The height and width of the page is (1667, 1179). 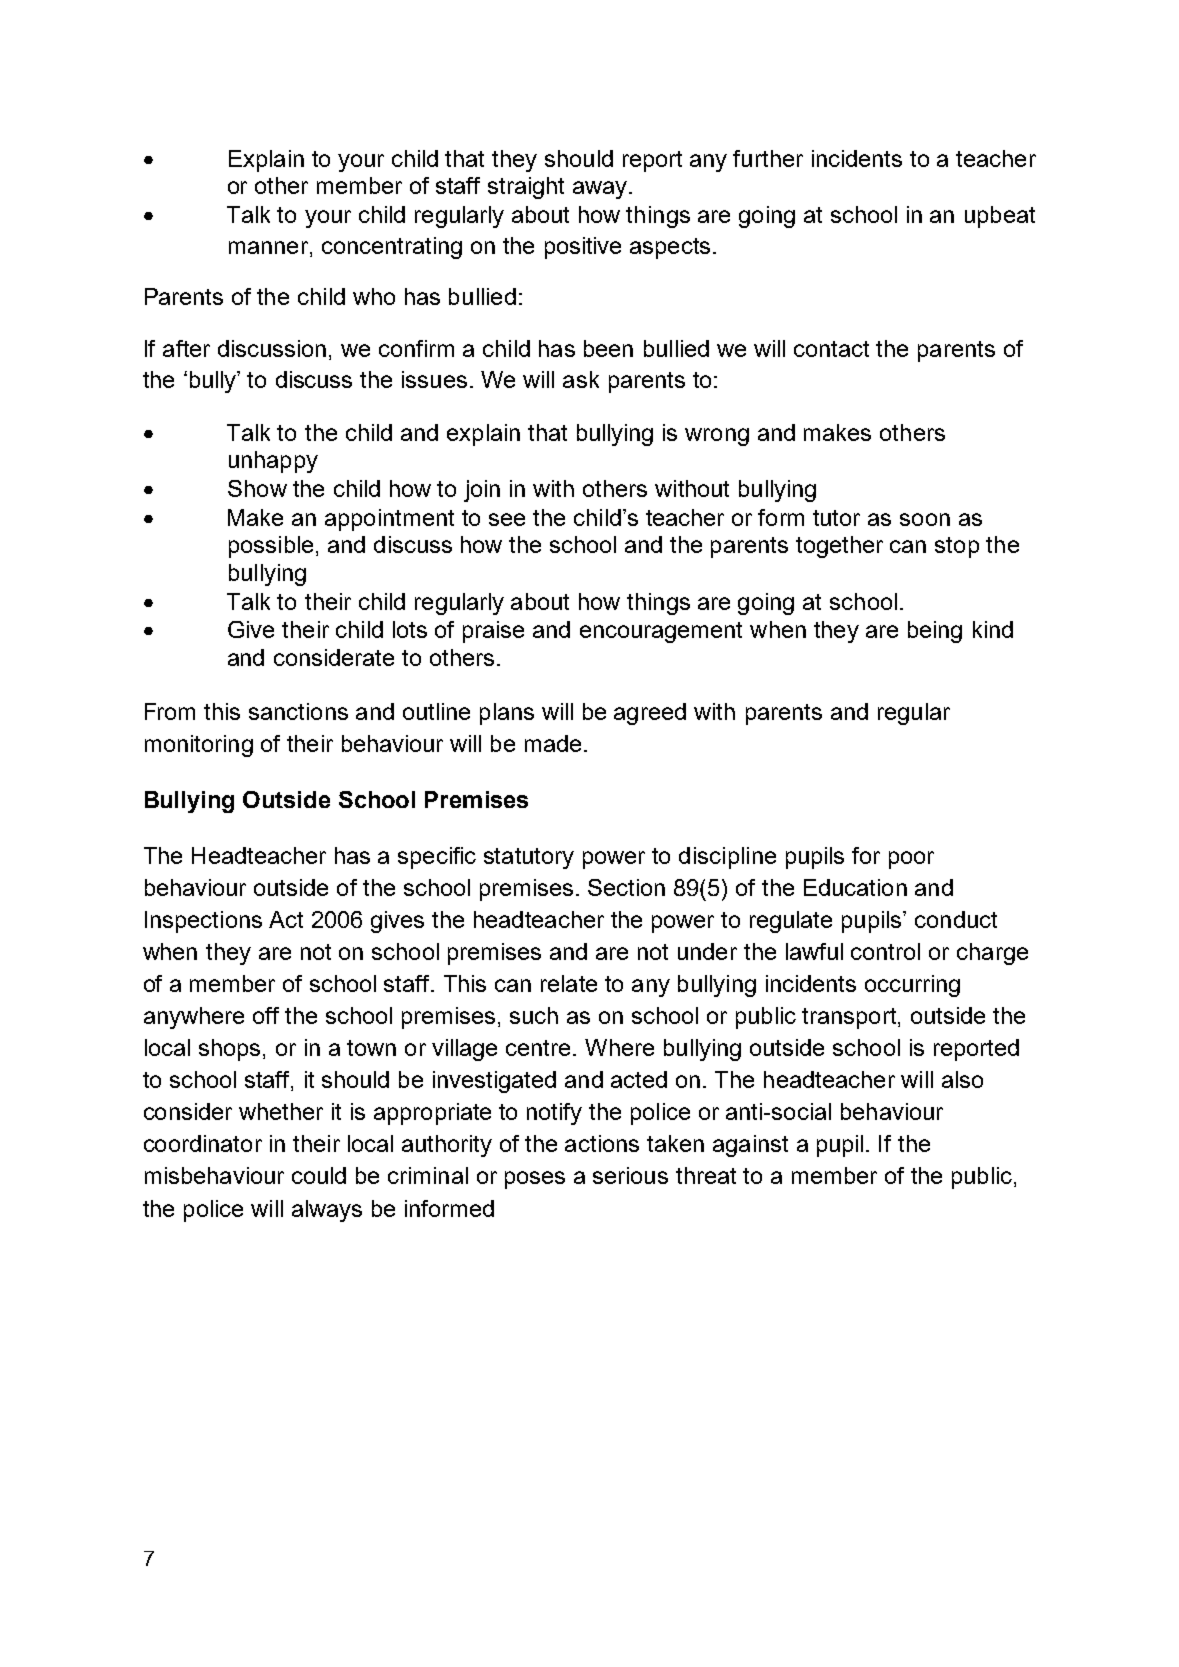 What do you see at coordinates (925, 519) in the page?
I see `soon` at bounding box center [925, 519].
